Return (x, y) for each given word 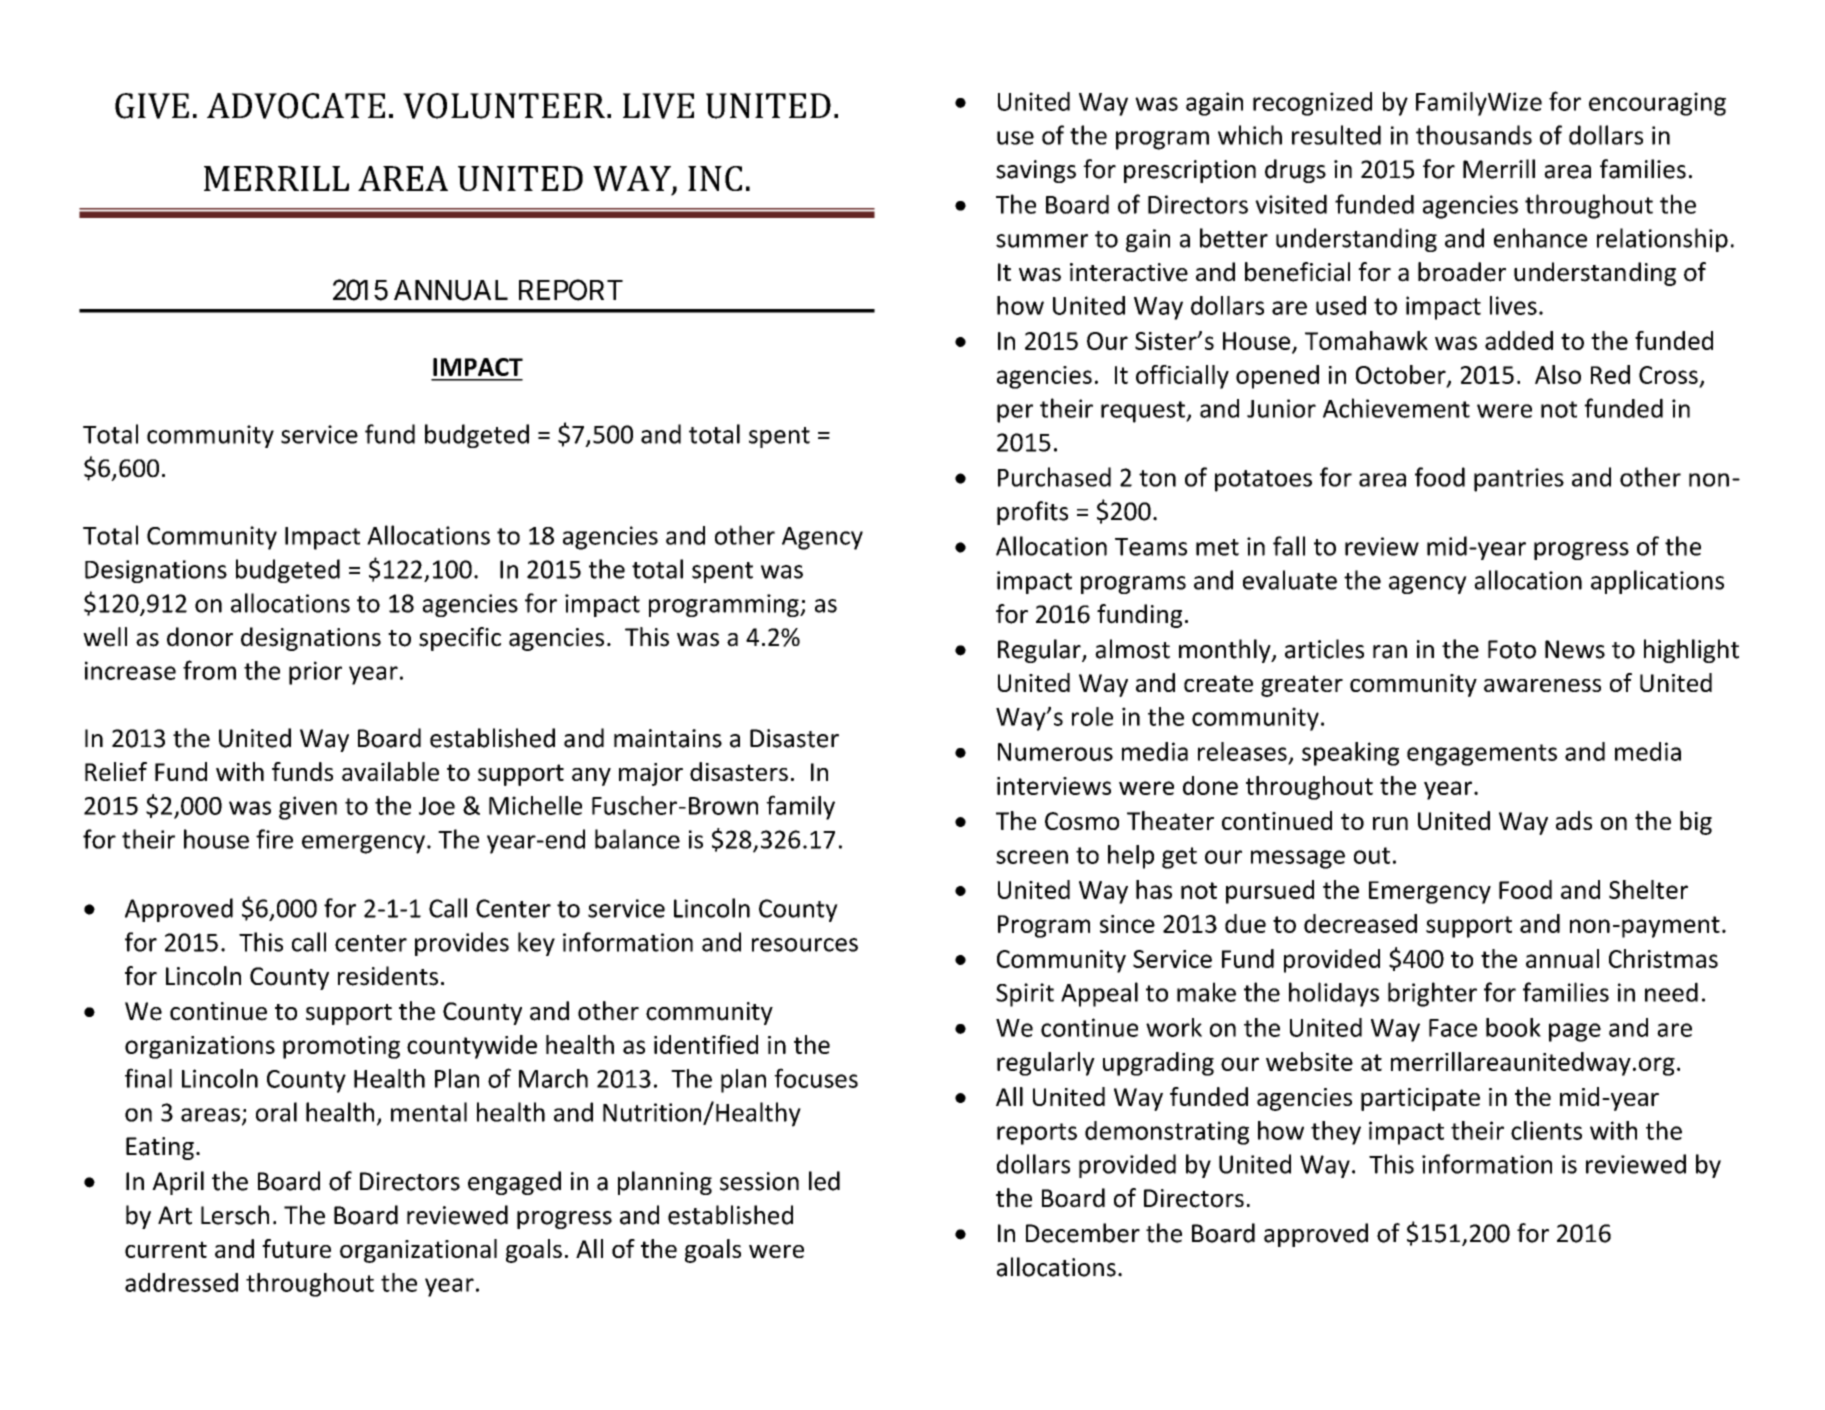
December (1083, 1233)
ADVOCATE (296, 106)
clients (1546, 1130)
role (1092, 716)
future (296, 1248)
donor (200, 637)
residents (388, 976)
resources (805, 945)
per (1015, 413)
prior (315, 673)
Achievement (1396, 408)
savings (1036, 171)
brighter (1432, 994)
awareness (1542, 685)
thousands (1474, 135)
